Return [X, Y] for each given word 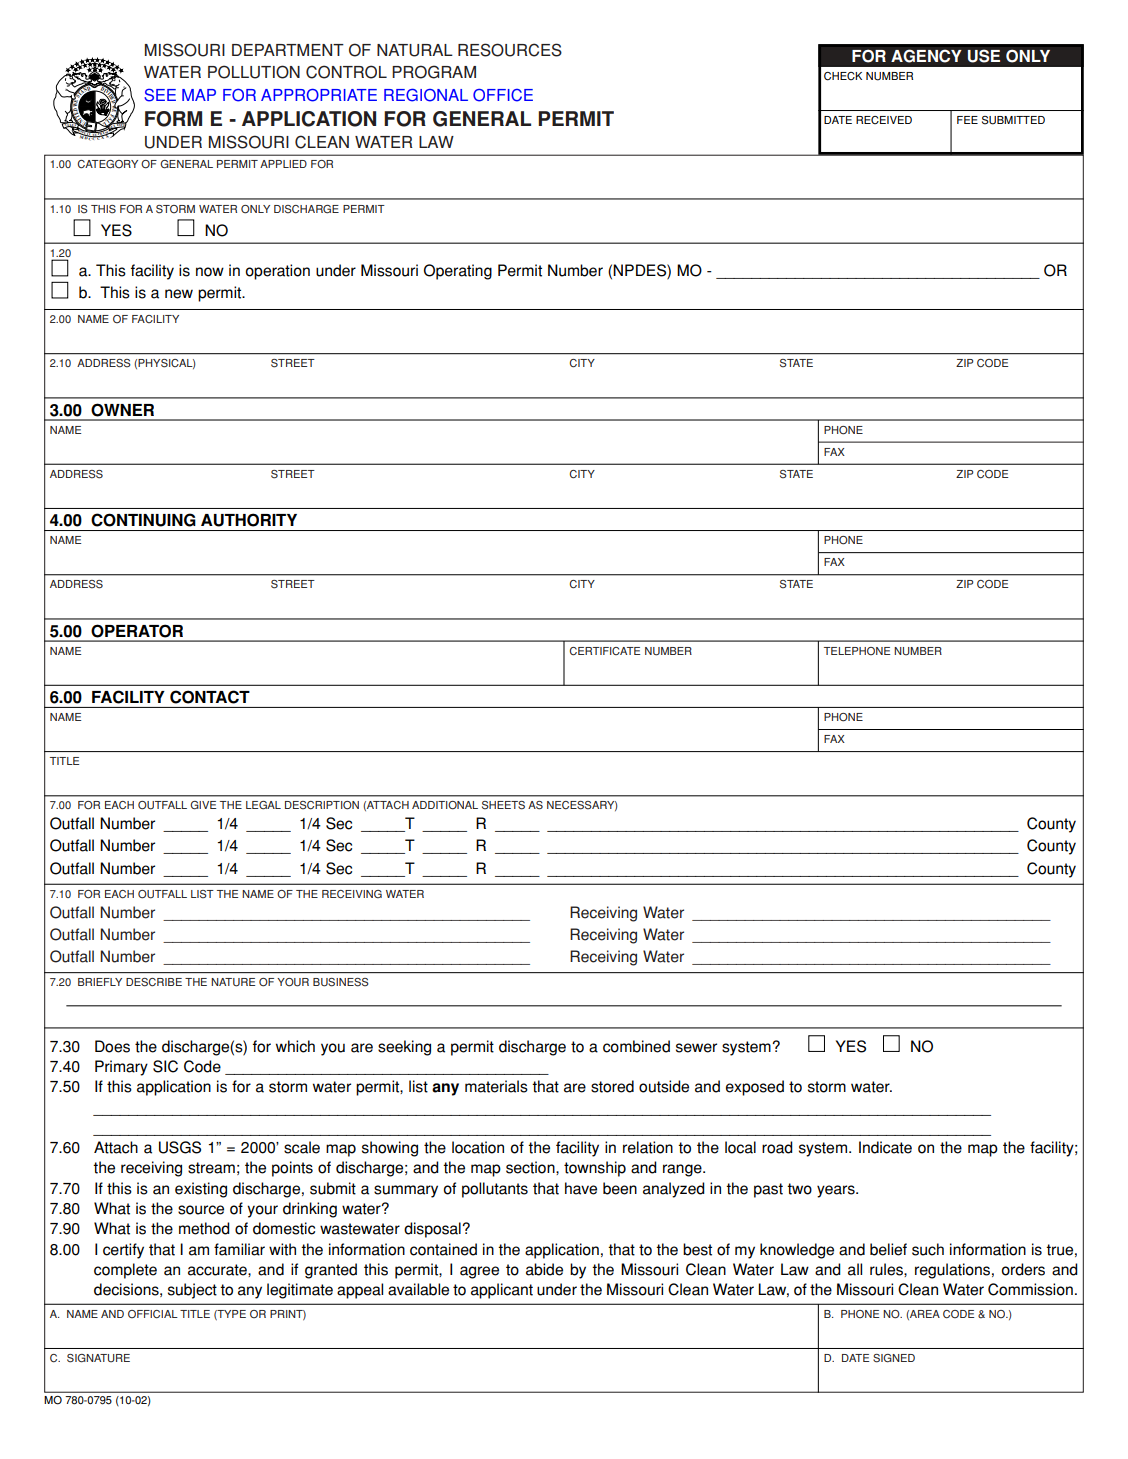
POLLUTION [254, 72]
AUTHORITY [249, 520]
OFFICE [503, 95]
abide [544, 1269]
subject [192, 1291]
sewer [696, 1048]
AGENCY [926, 56]
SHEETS [503, 805]
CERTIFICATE [605, 651]
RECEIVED [884, 120]
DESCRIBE [154, 982]
